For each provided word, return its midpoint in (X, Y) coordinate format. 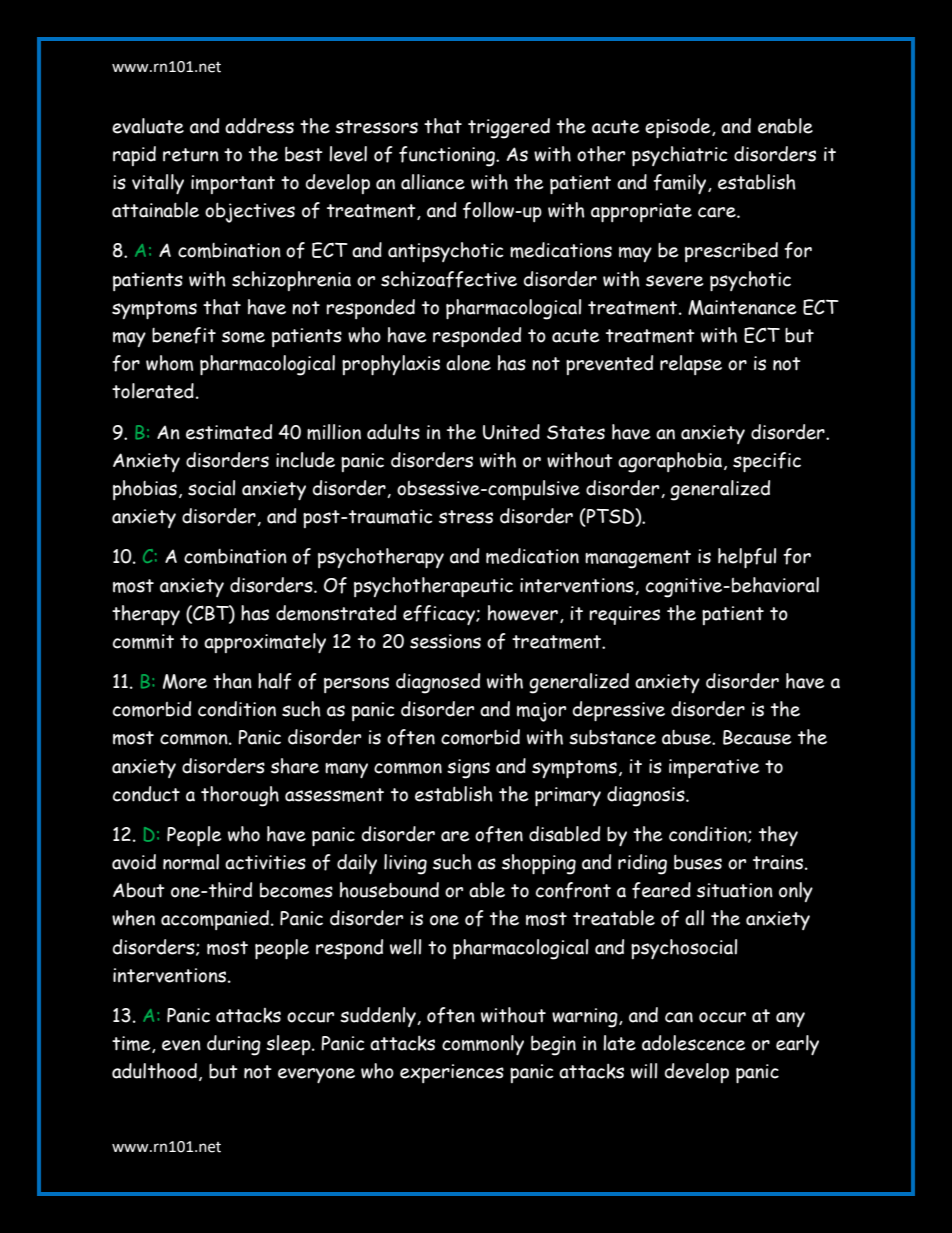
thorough (240, 796)
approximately (265, 643)
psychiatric (680, 156)
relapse (691, 365)
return (191, 155)
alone (468, 363)
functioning (448, 156)
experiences (452, 1073)
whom (169, 363)
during (234, 1045)
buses (698, 862)
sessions (445, 641)
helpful (747, 558)
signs (468, 769)
